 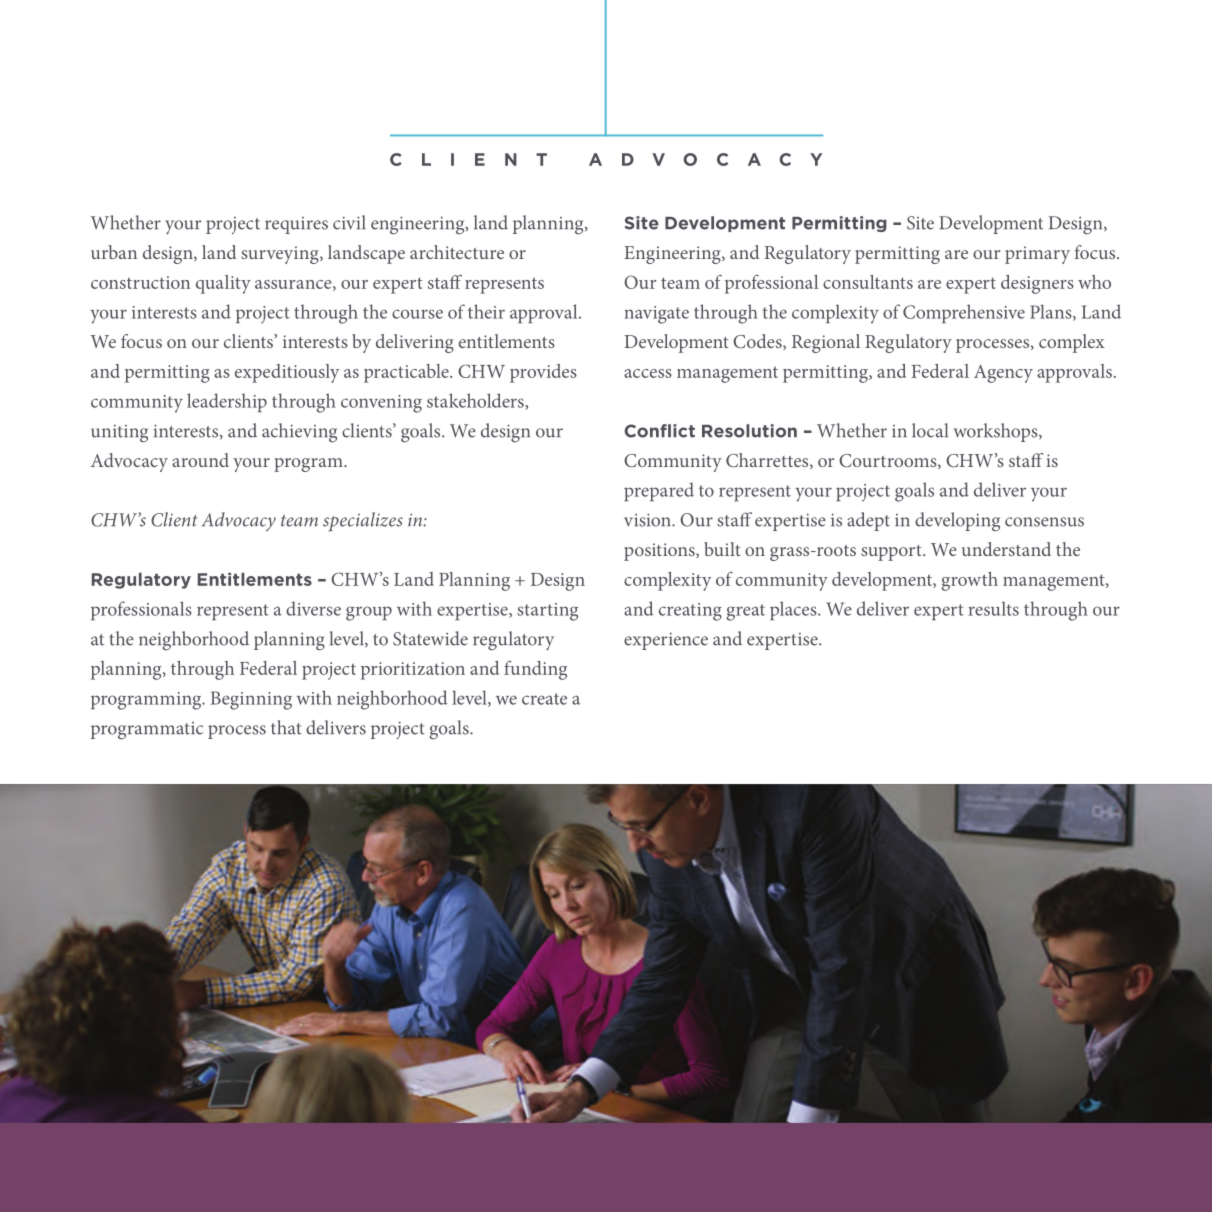 What do you see at coordinates (1037, 255) in the screenshot?
I see `primary` at bounding box center [1037, 255].
